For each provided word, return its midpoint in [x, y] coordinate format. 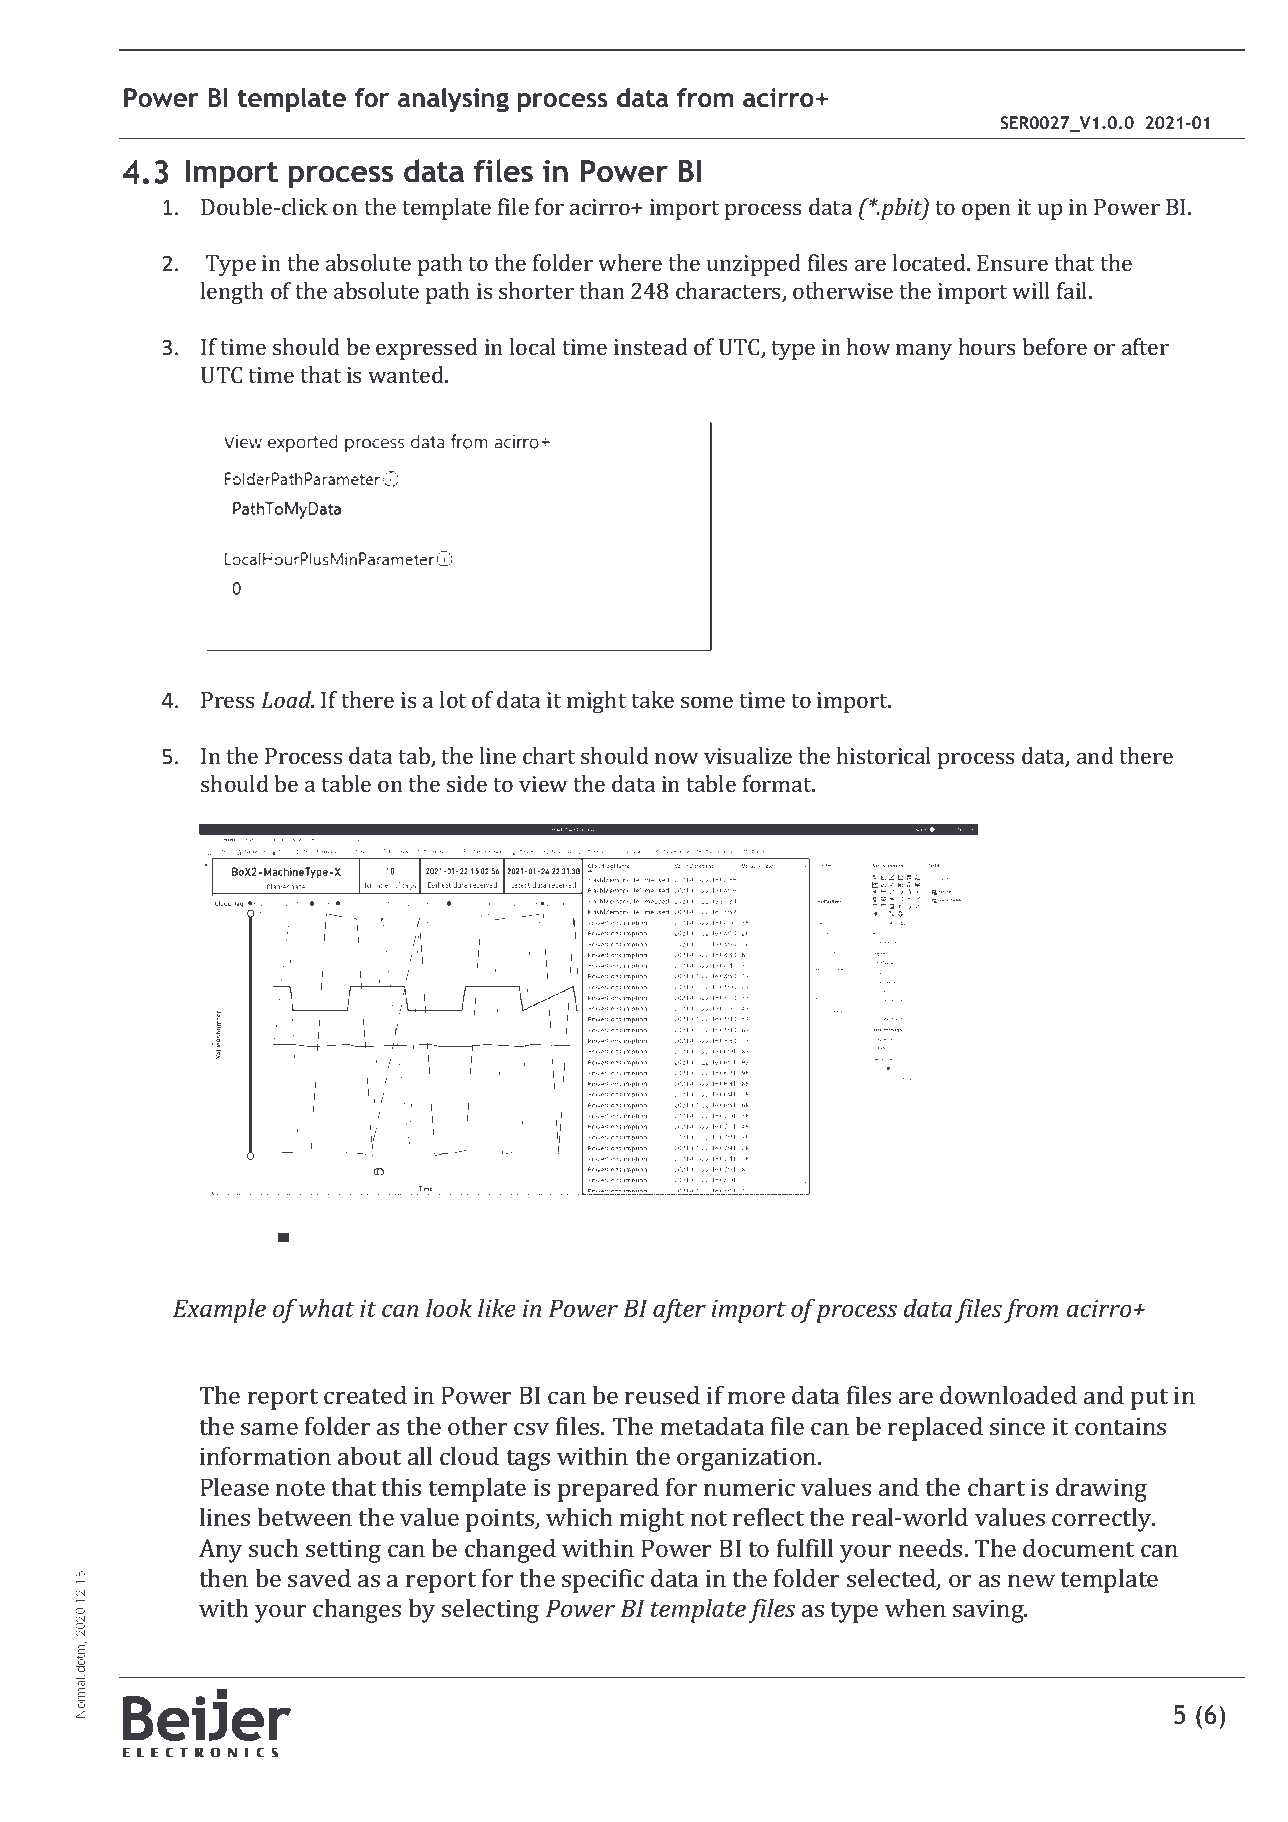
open [986, 211]
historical [884, 755]
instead [651, 346]
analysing [453, 100]
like [497, 1308]
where [630, 262]
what [327, 1308]
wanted [407, 374]
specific [603, 1581]
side [467, 783]
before [1054, 346]
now [677, 758]
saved [319, 1578]
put [1149, 1399]
